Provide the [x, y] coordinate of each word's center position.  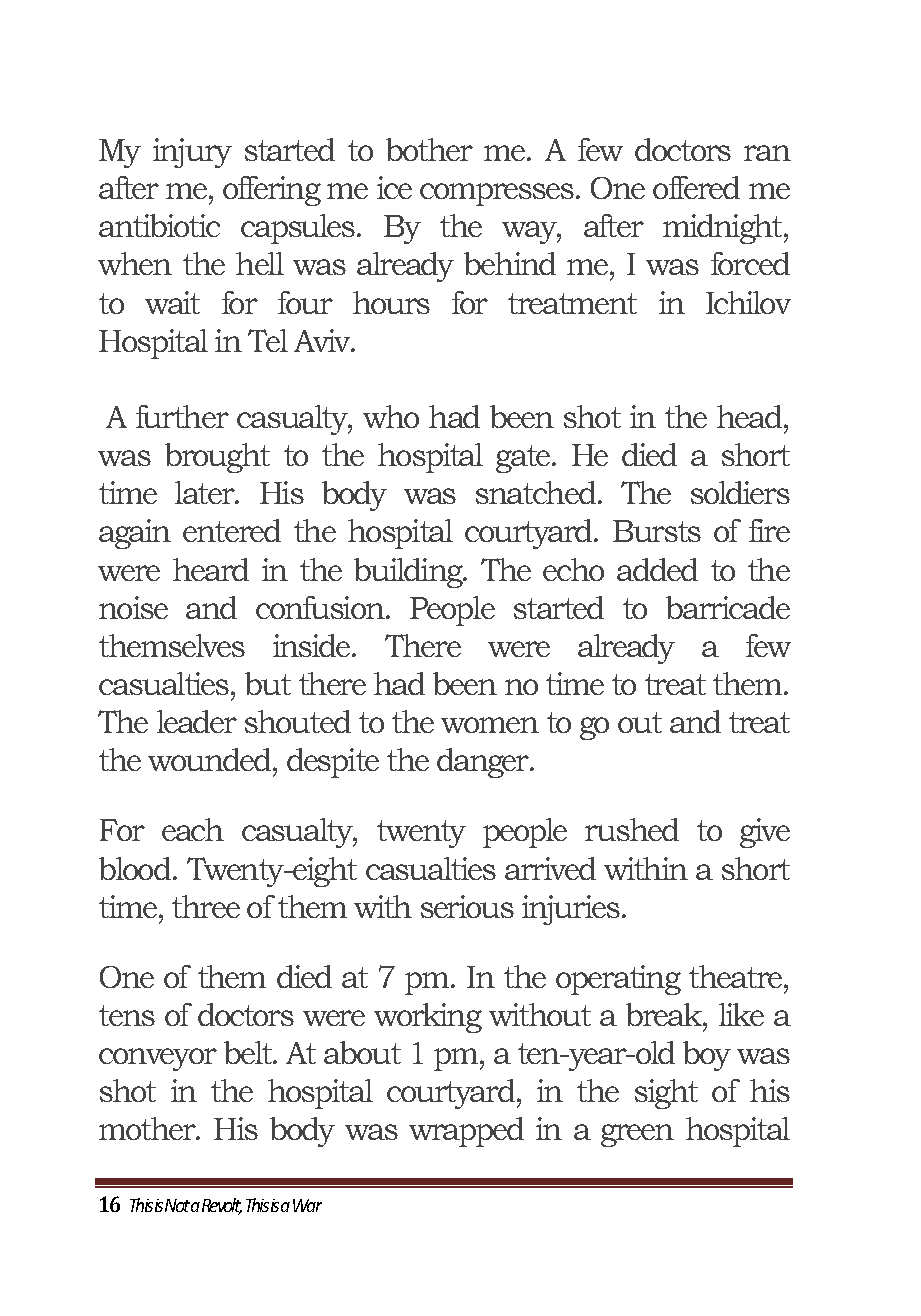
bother [429, 149]
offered [696, 187]
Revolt [222, 1206]
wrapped [466, 1132]
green [637, 1135]
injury [192, 153]
